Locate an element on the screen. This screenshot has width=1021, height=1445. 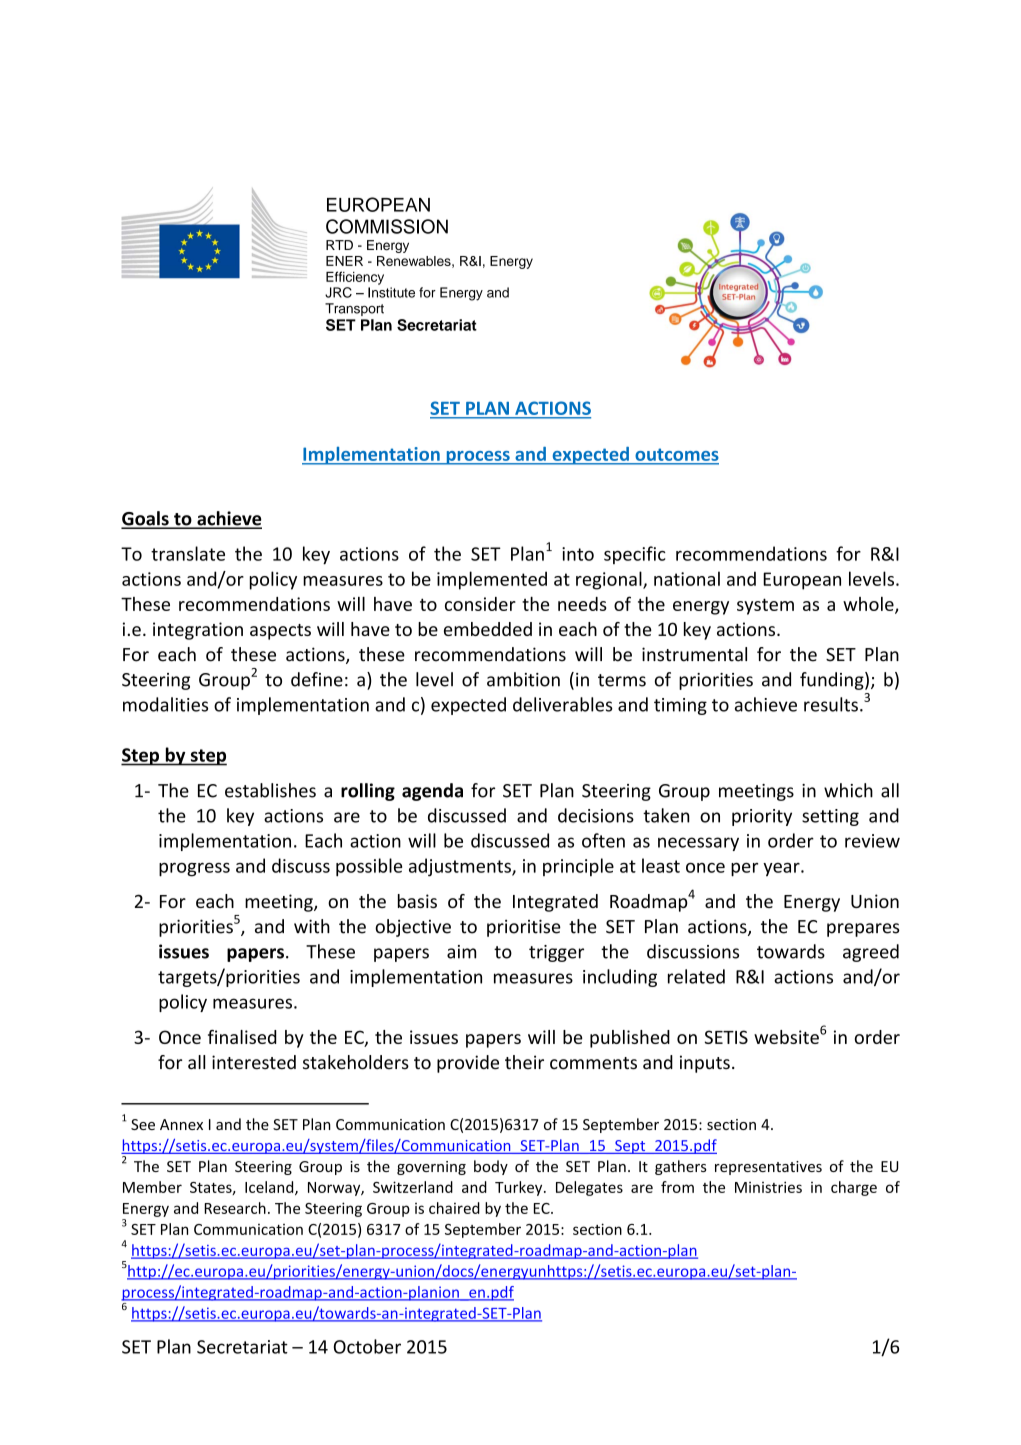
translate is located at coordinates (188, 553).
